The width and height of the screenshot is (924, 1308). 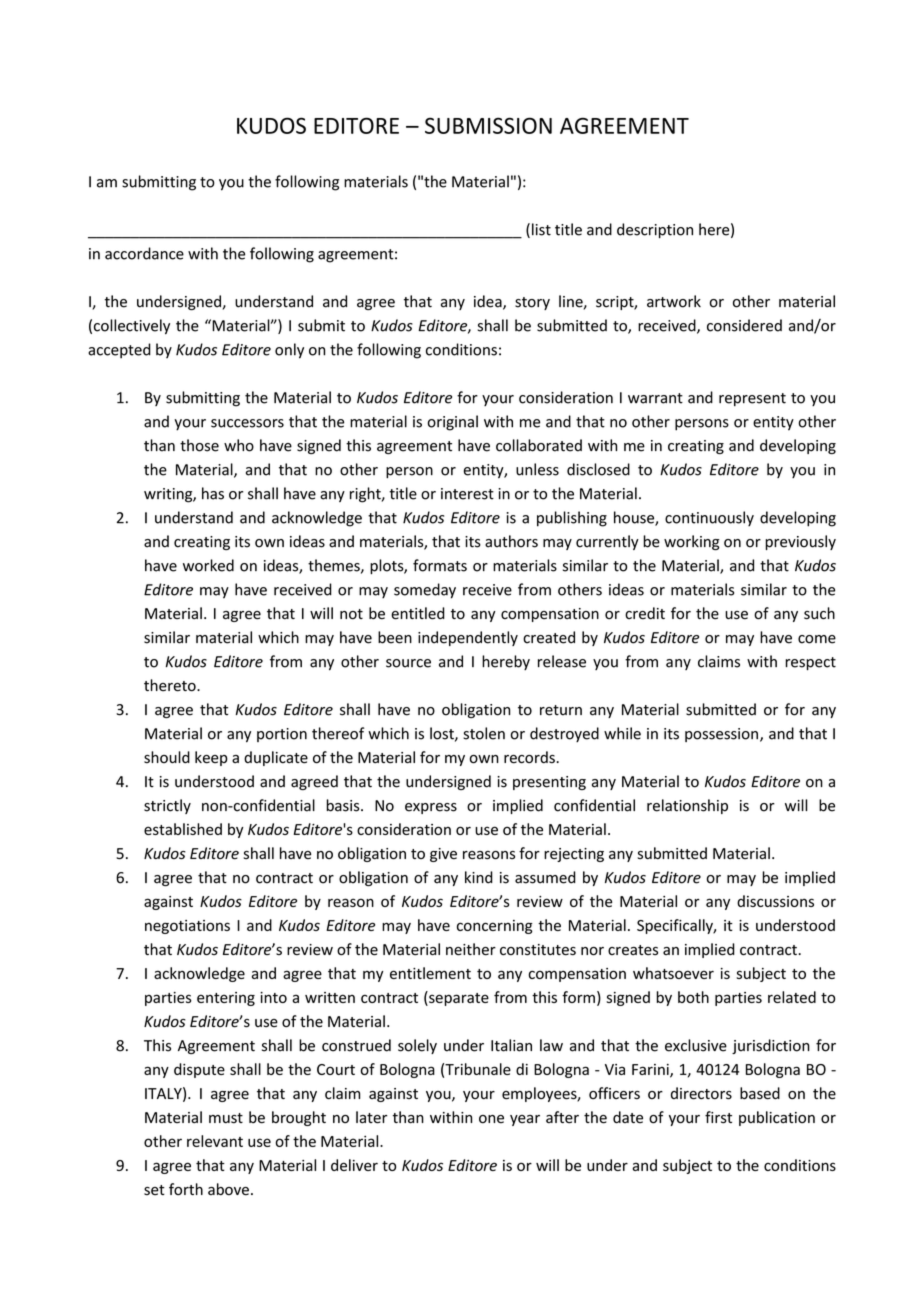 I want to click on respect, so click(x=810, y=663).
